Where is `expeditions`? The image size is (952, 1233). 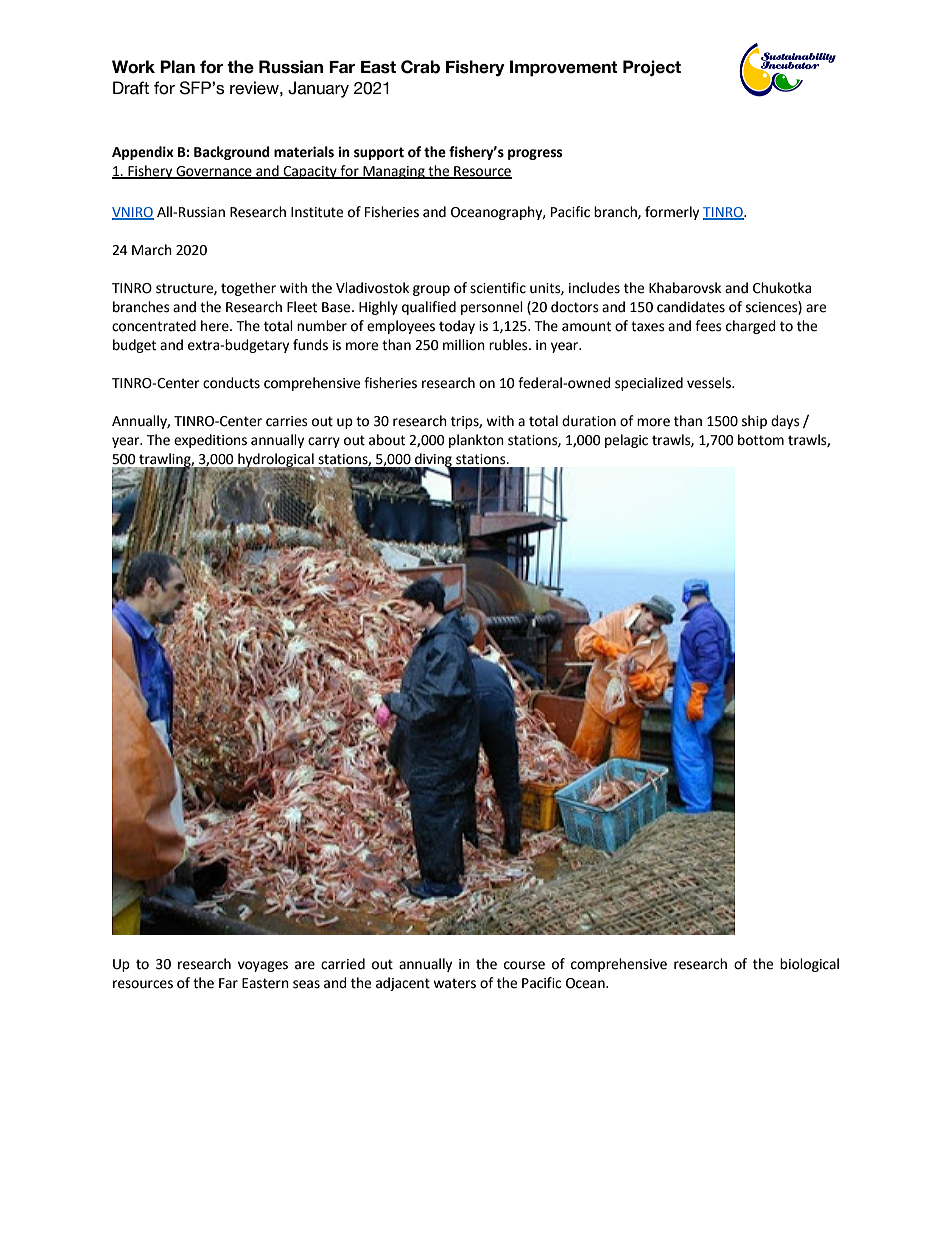 expeditions is located at coordinates (210, 441).
